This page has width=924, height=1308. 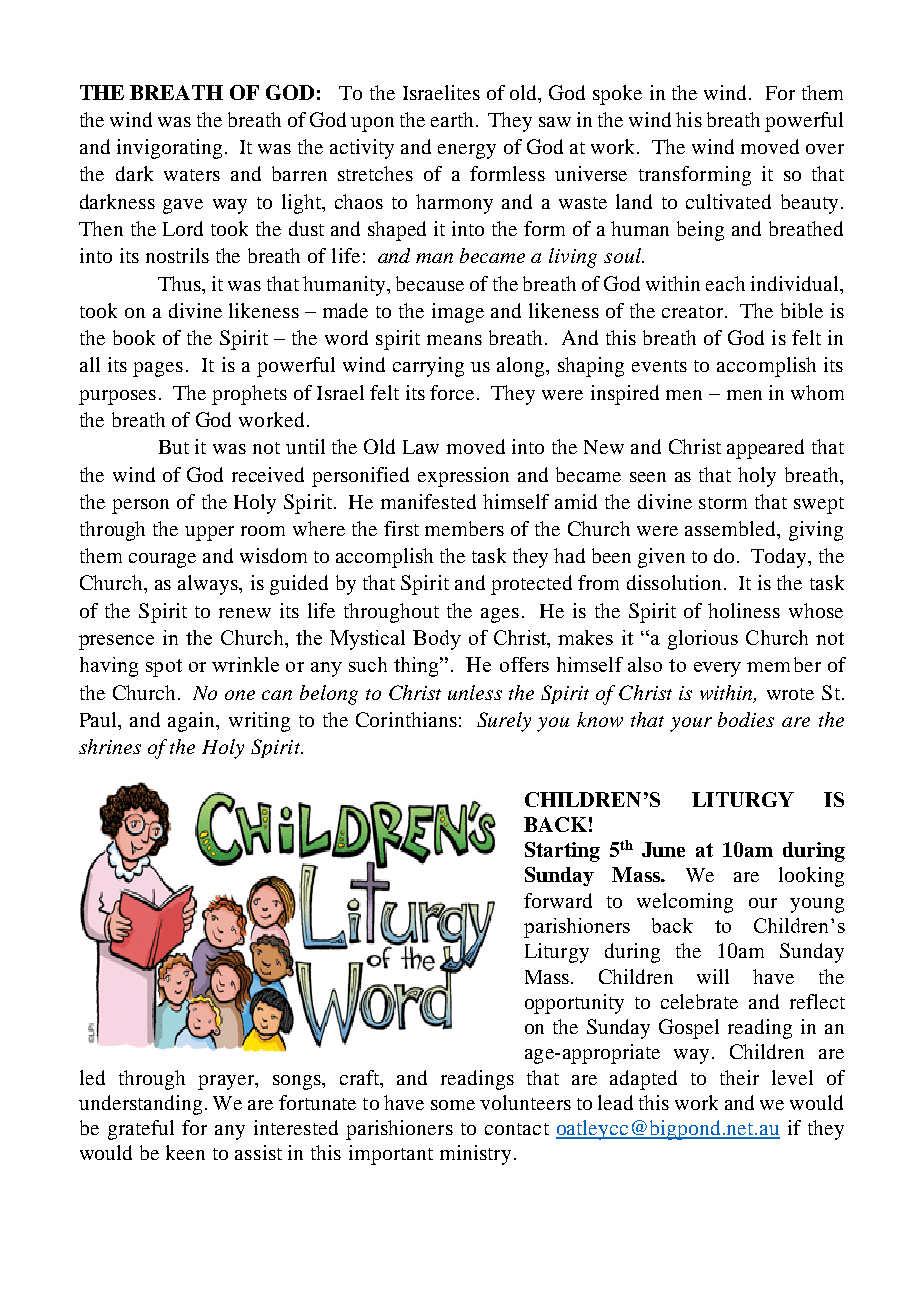 What do you see at coordinates (463, 477) in the page?
I see `expression` at bounding box center [463, 477].
